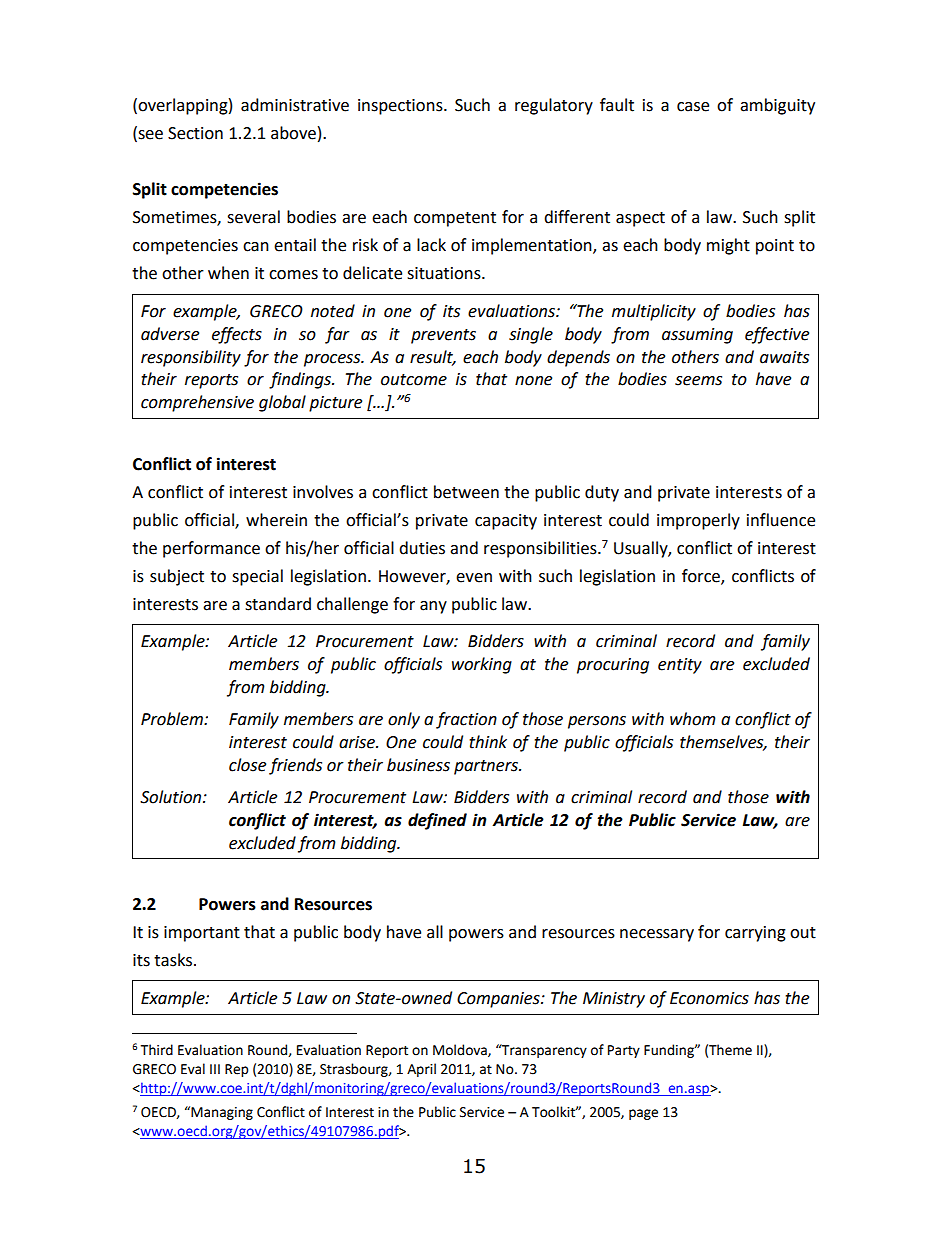 The height and width of the page is (1233, 952). What do you see at coordinates (698, 521) in the page?
I see `improperly` at bounding box center [698, 521].
